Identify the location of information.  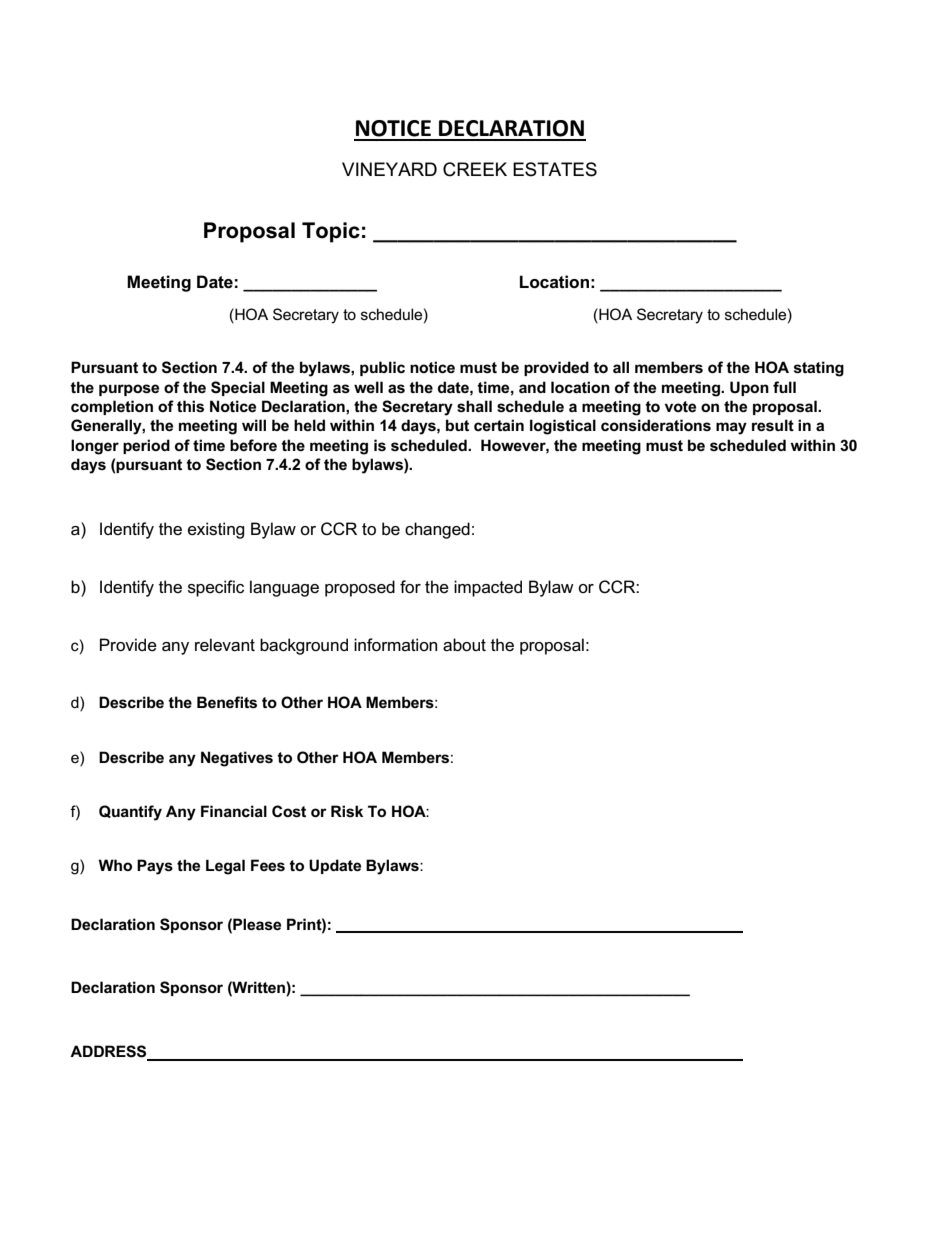
(395, 645).
